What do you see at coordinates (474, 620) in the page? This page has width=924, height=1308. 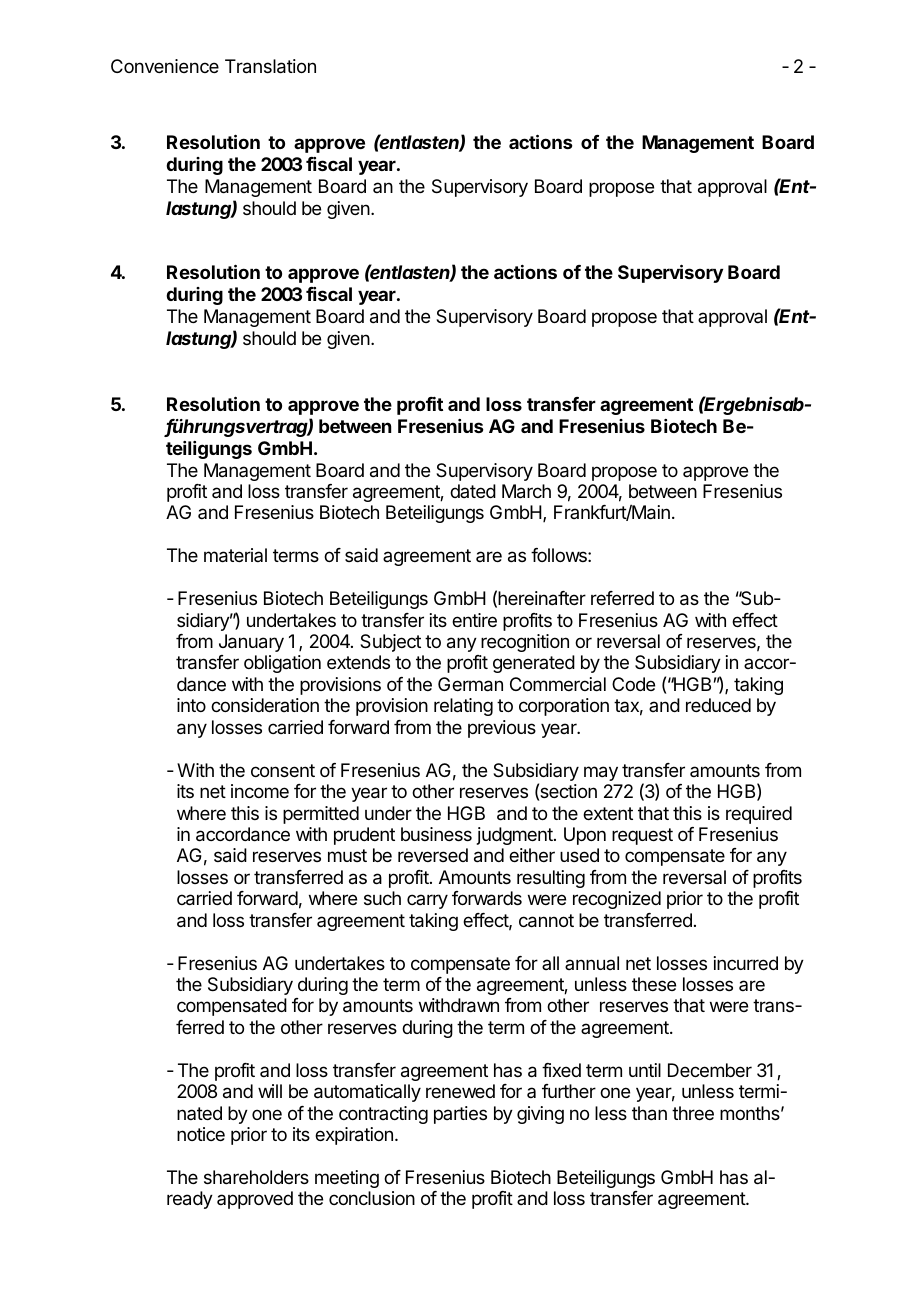 I see `entire` at bounding box center [474, 620].
